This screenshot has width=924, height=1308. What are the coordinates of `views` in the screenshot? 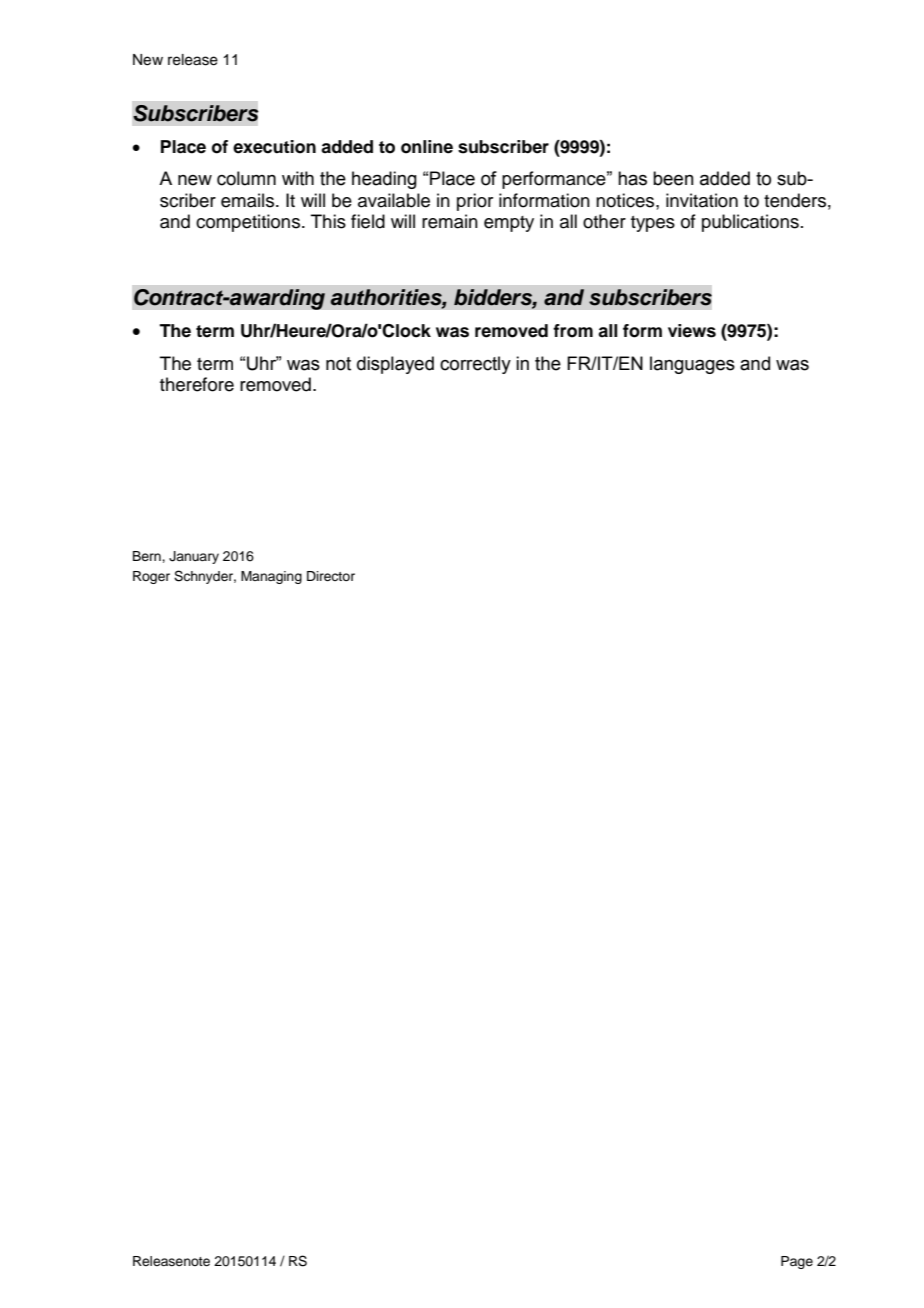 It's located at (692, 331).
